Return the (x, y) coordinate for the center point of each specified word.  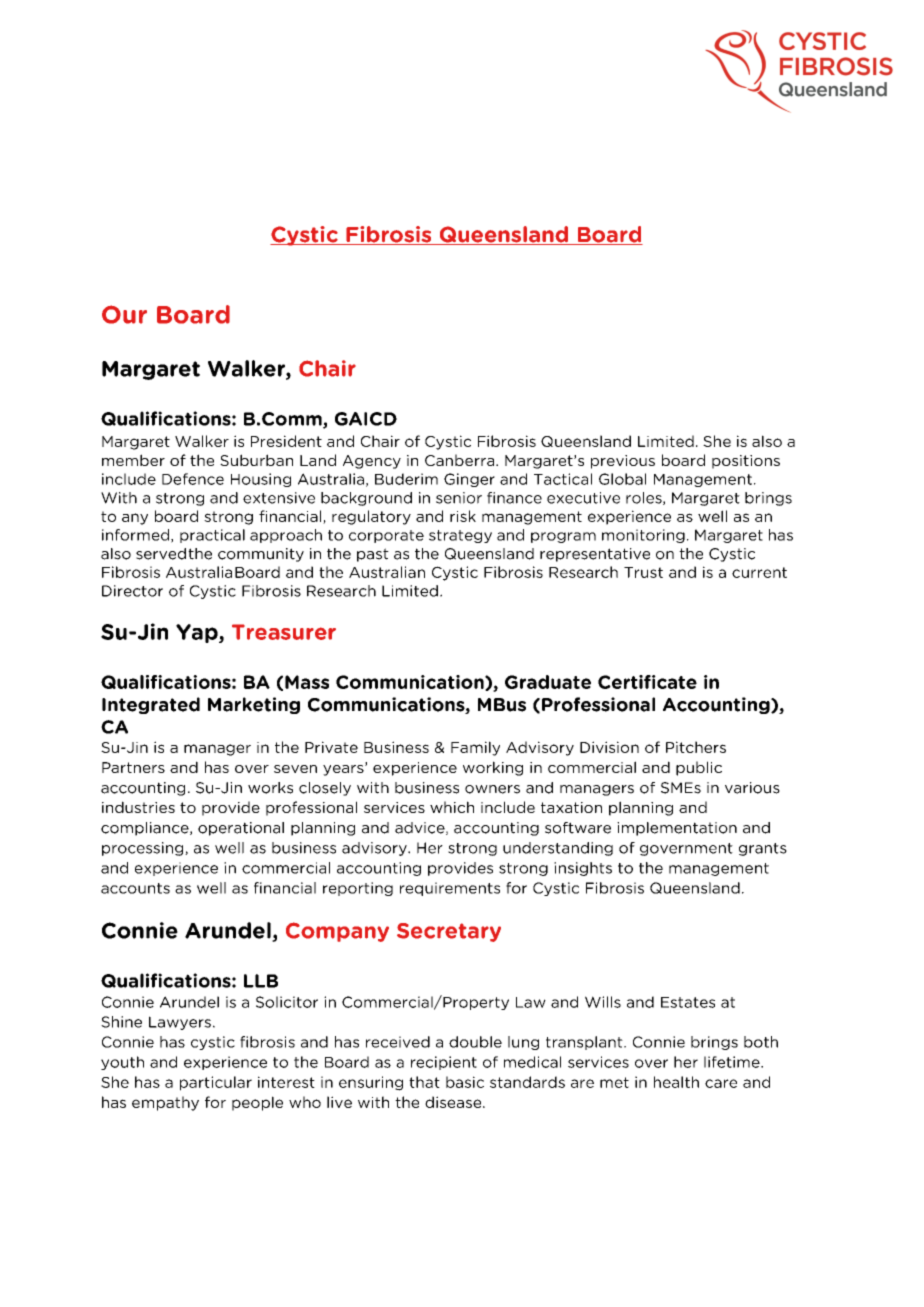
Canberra (461, 460)
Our (124, 314)
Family (475, 748)
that (424, 1082)
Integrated (151, 705)
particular (216, 1083)
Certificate (647, 682)
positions (746, 462)
